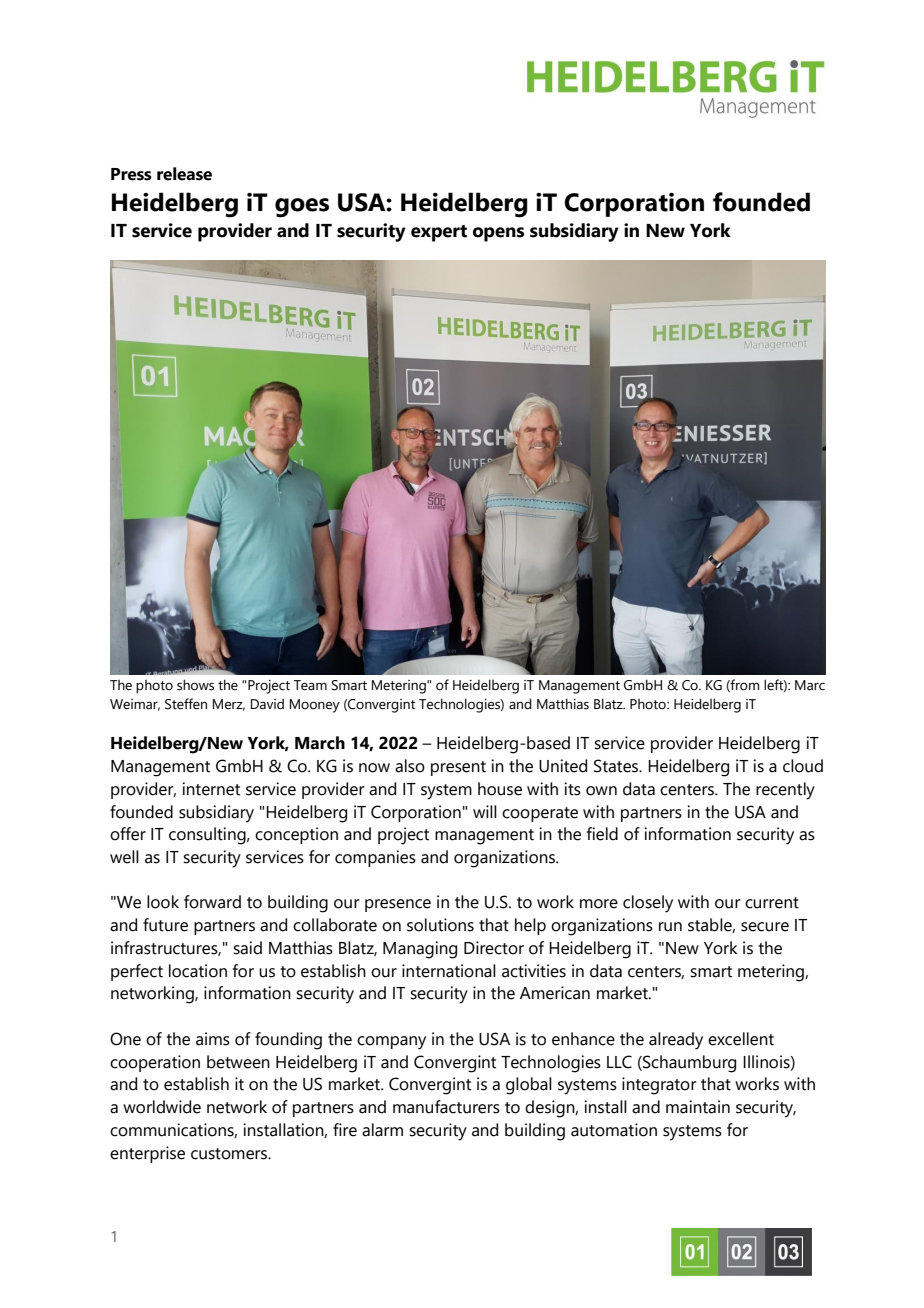  What do you see at coordinates (162, 1107) in the screenshot?
I see `worldwide` at bounding box center [162, 1107].
